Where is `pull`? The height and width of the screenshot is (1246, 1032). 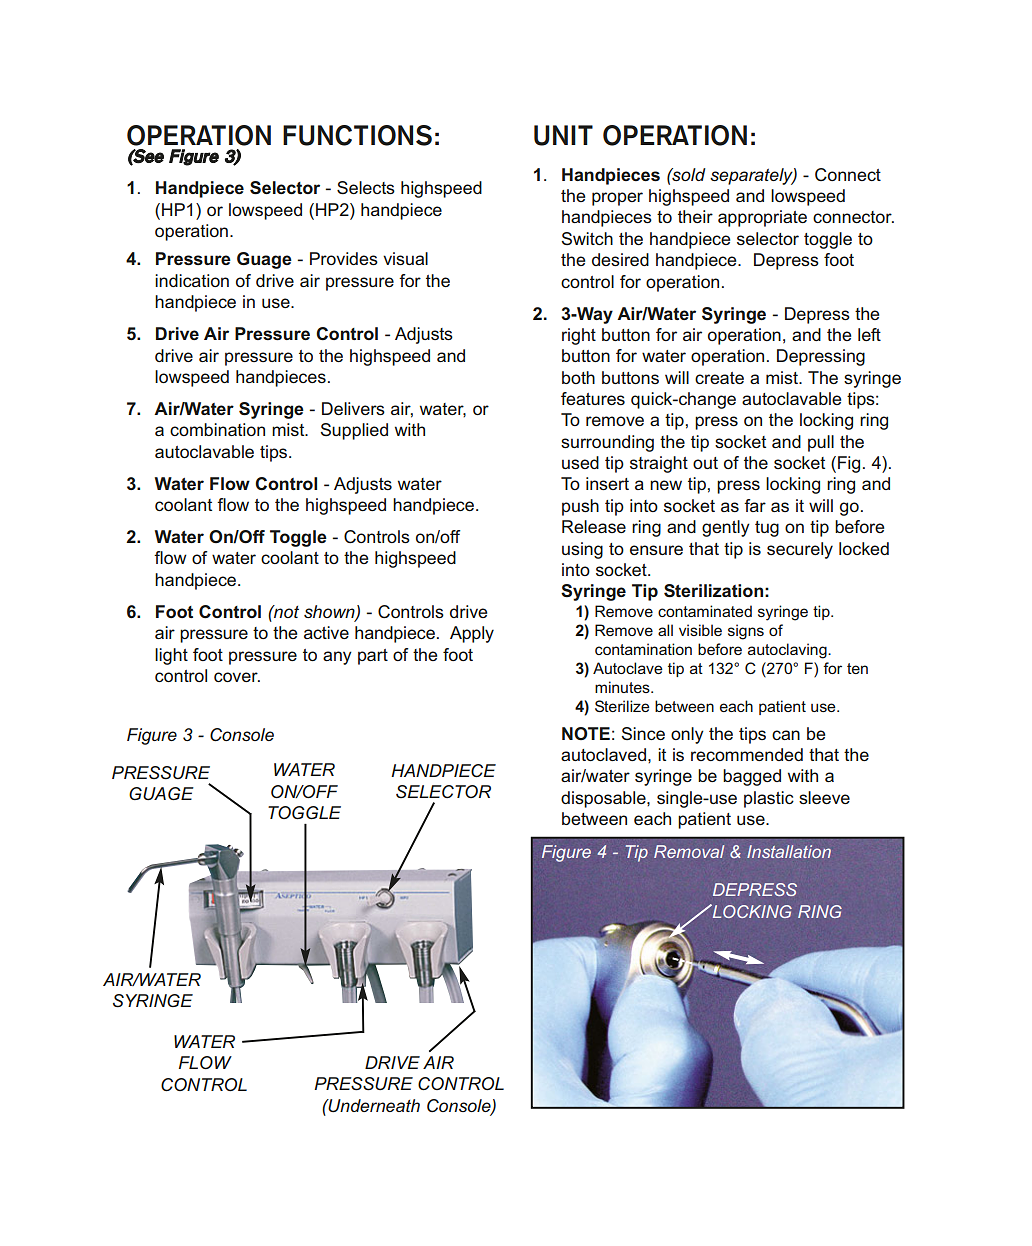 pull is located at coordinates (821, 443).
